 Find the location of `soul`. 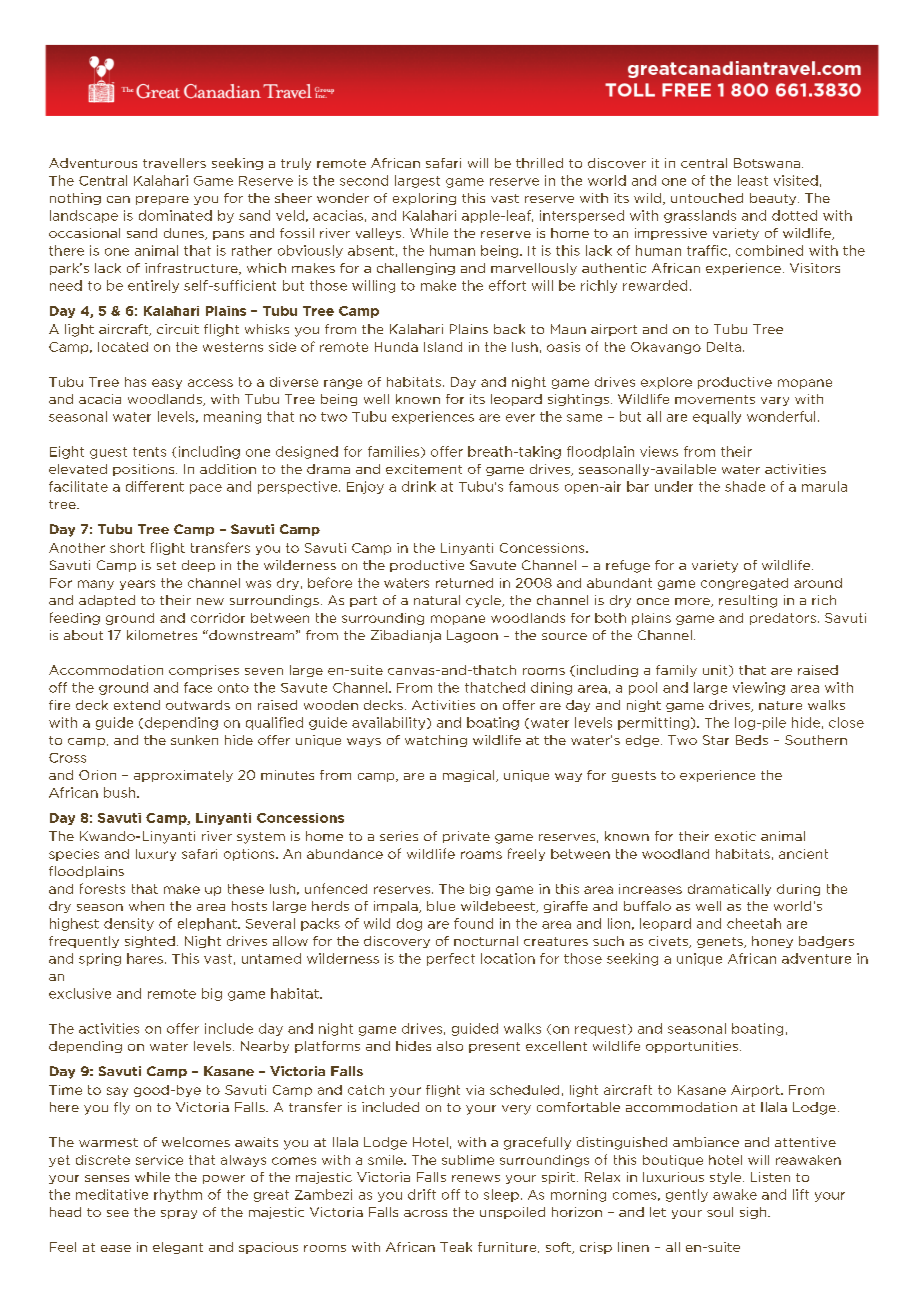

soul is located at coordinates (720, 1212).
